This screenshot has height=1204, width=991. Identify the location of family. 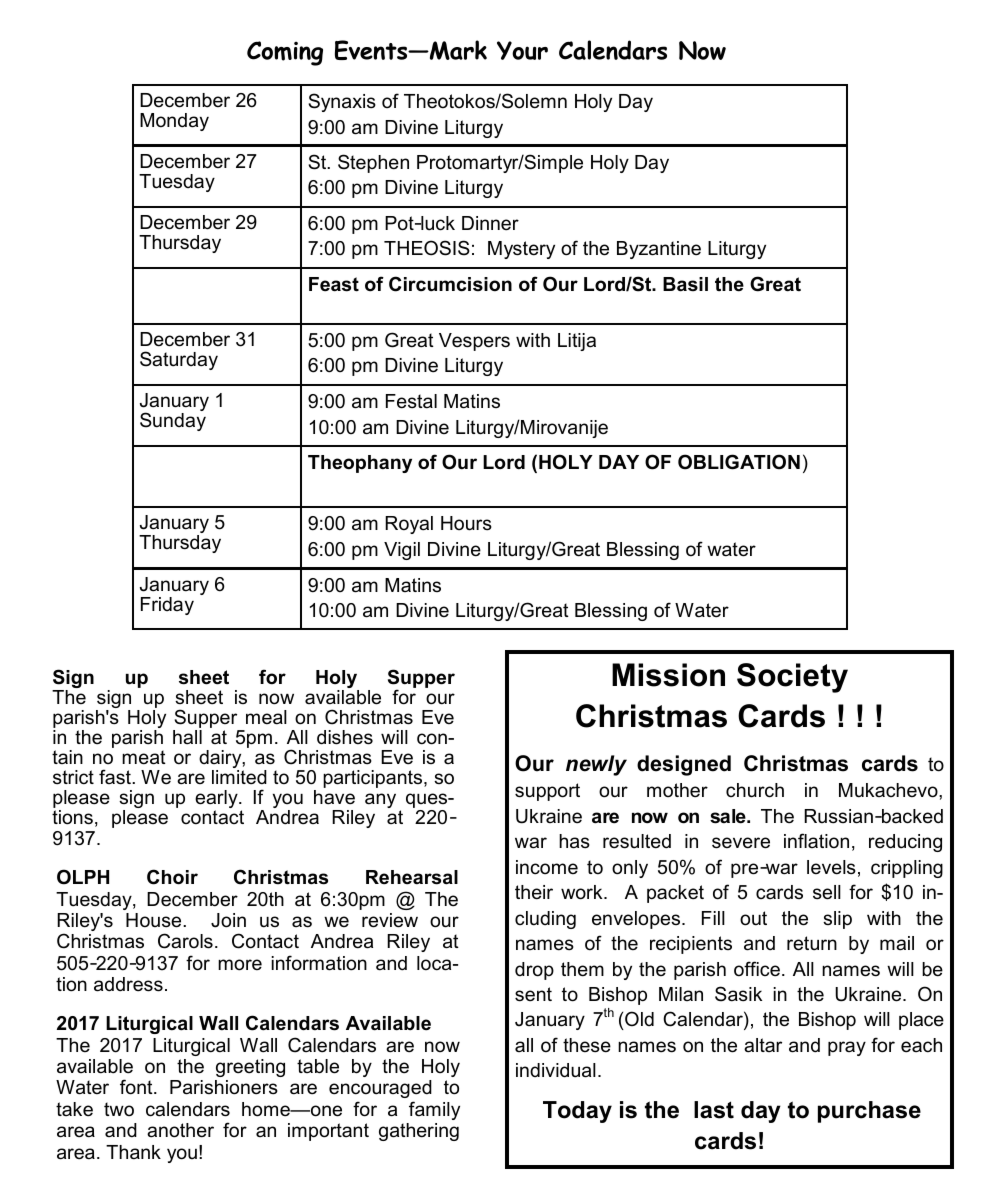
(434, 1110).
